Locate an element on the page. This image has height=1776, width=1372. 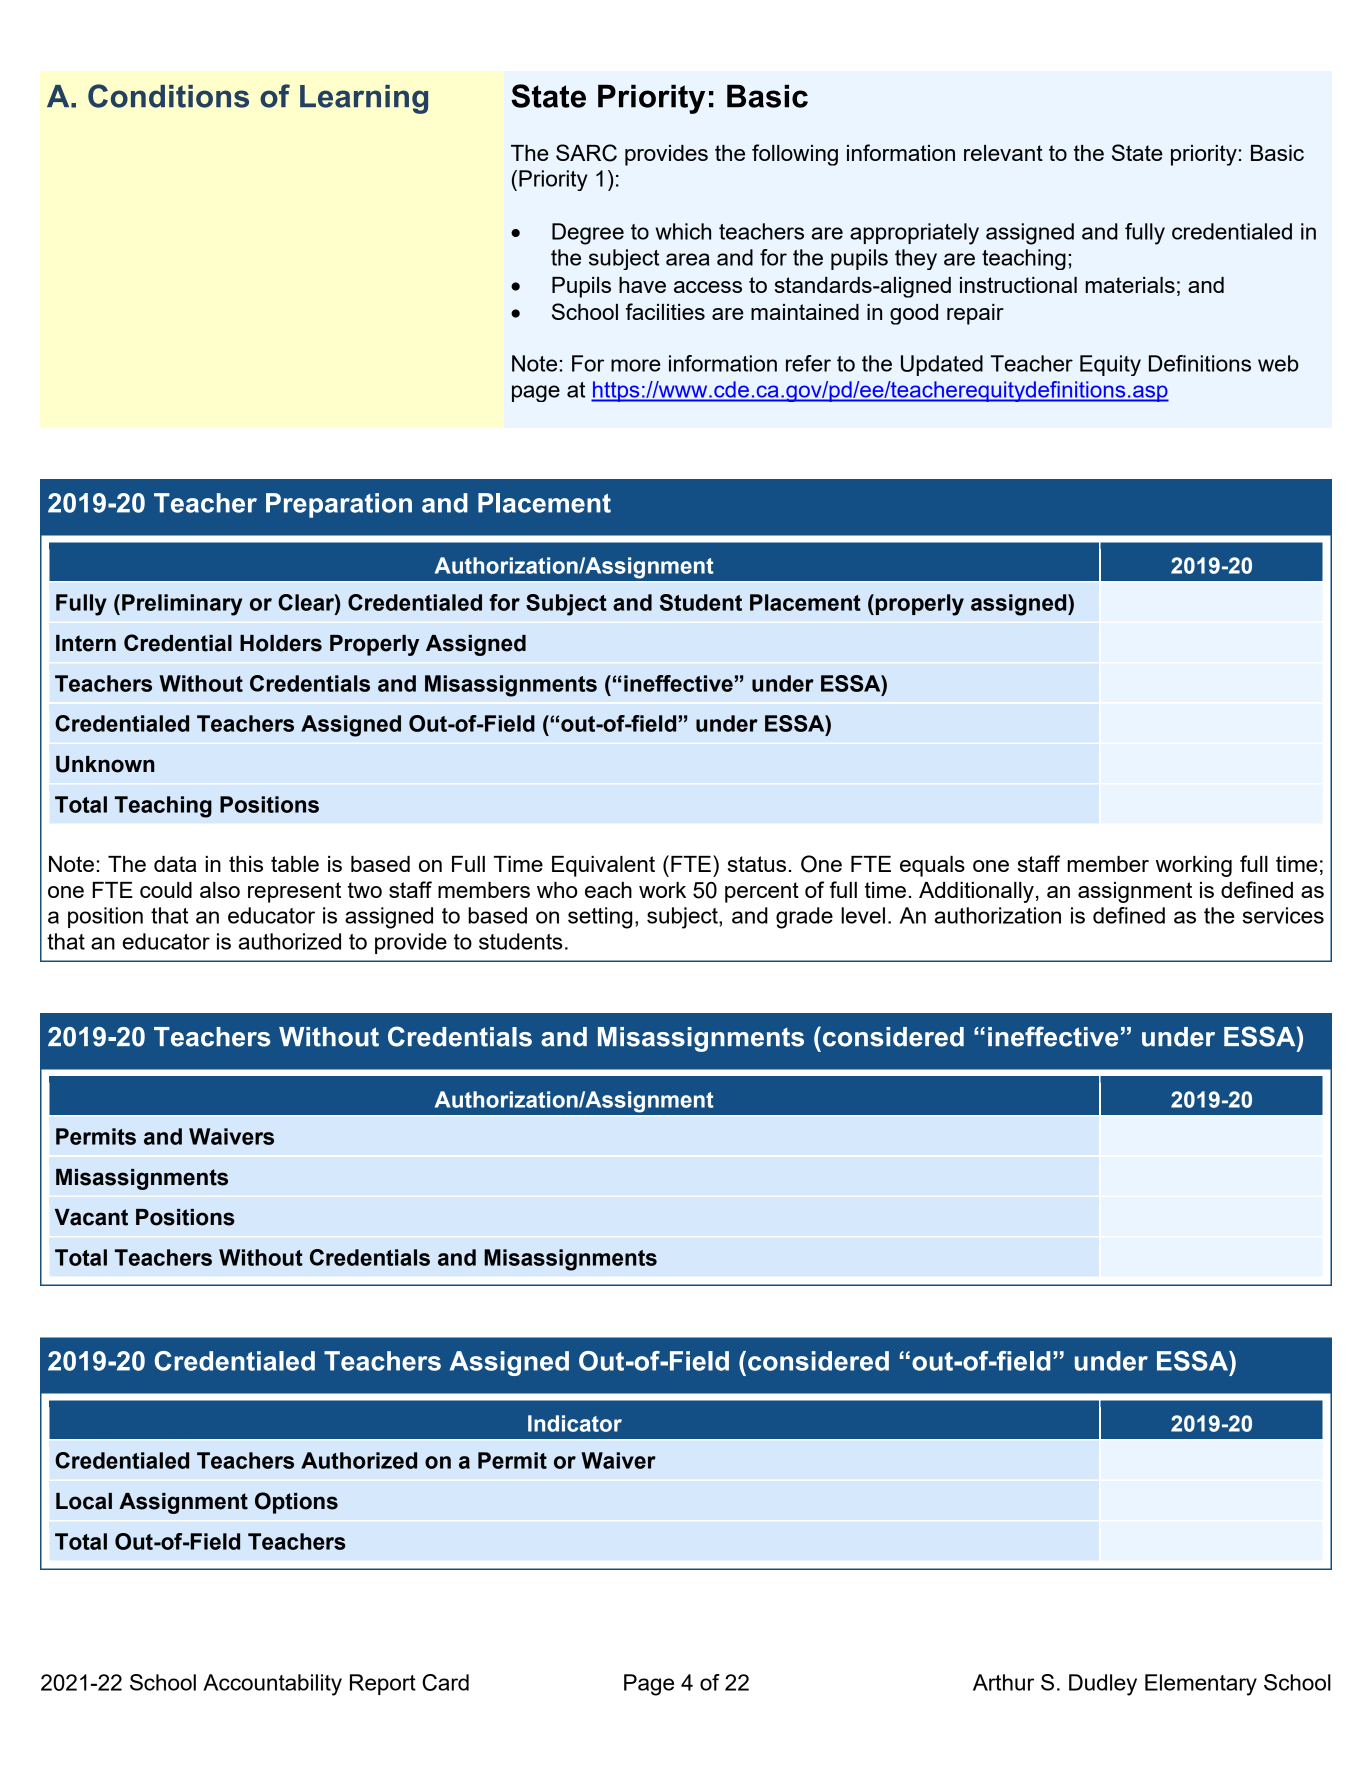
setting is located at coordinates (600, 918).
